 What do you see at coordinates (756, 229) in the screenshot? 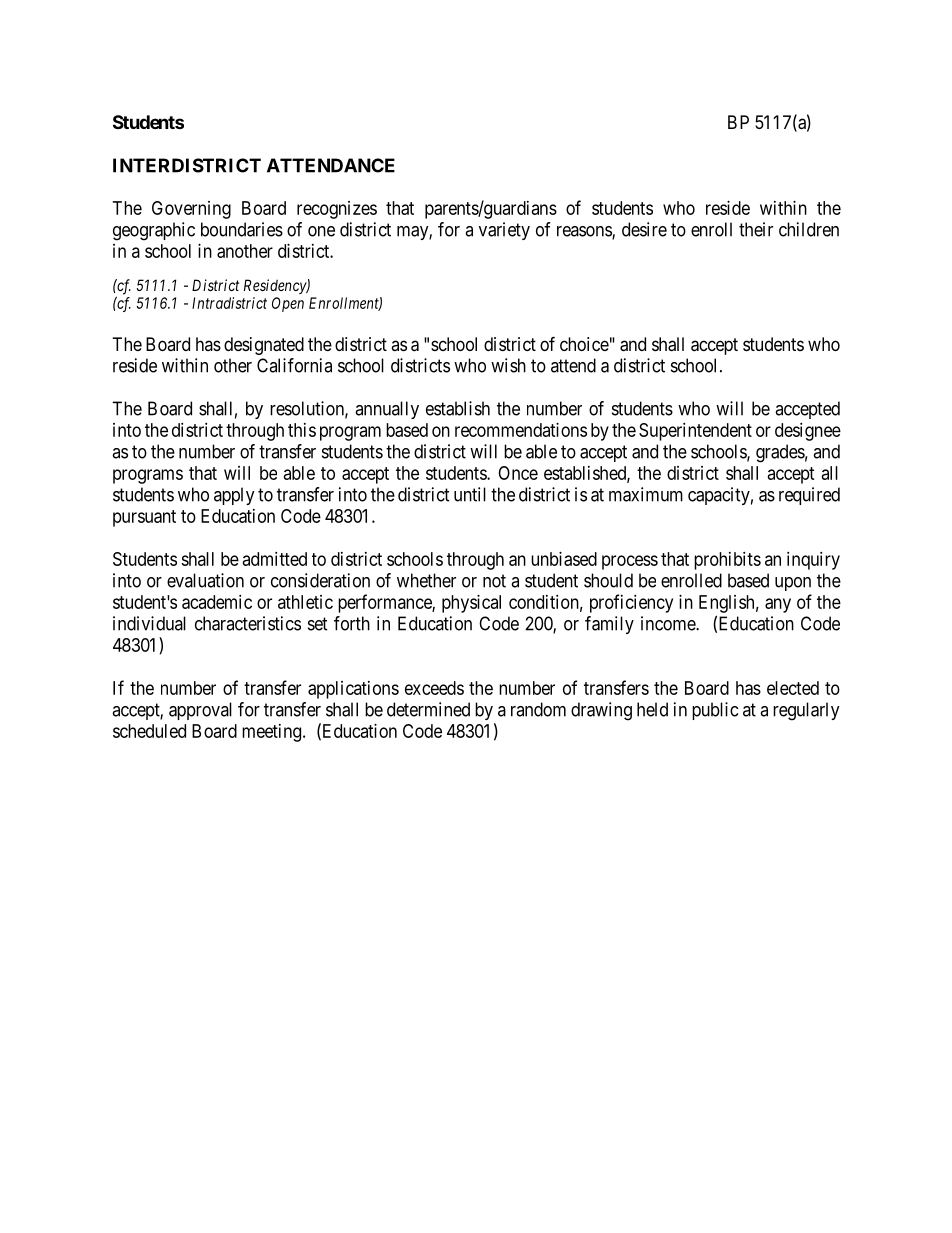
I see `their` at bounding box center [756, 229].
